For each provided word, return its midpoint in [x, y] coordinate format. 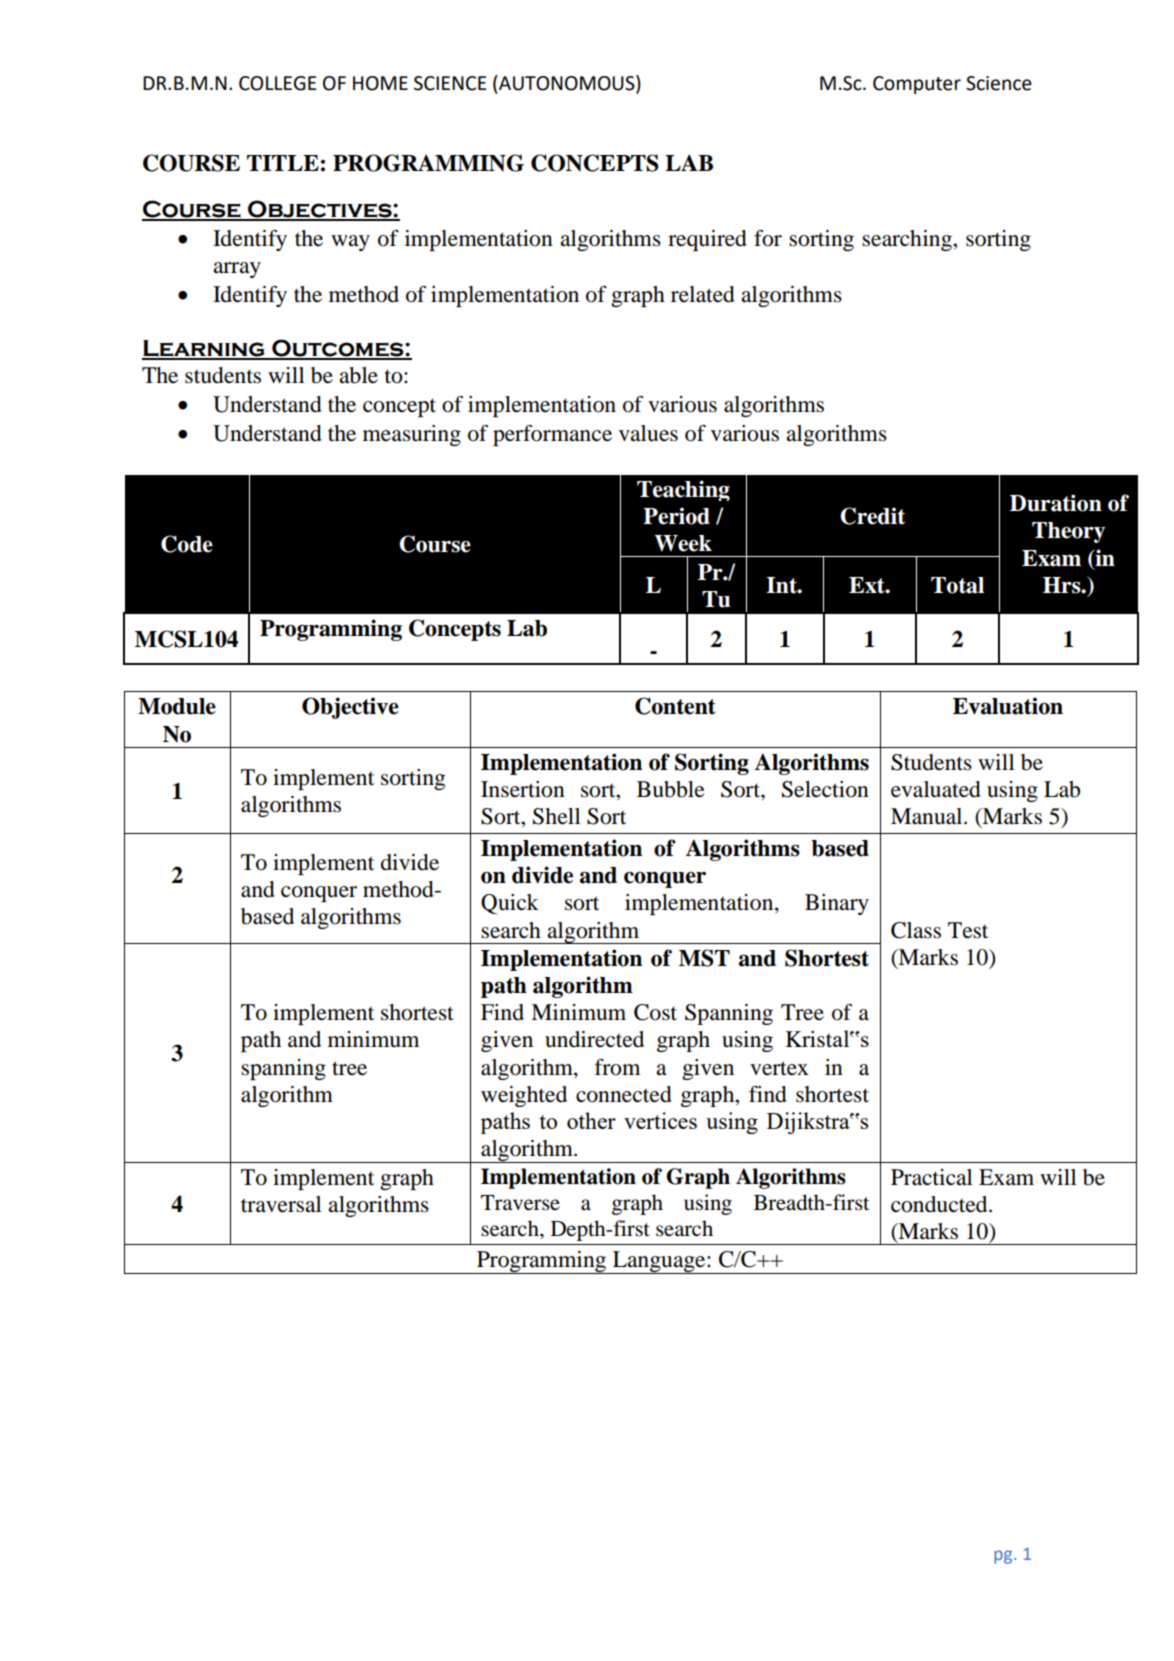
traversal [281, 1204]
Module [177, 706]
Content [675, 706]
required [707, 240]
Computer [917, 85]
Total [957, 585]
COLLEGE [278, 83]
